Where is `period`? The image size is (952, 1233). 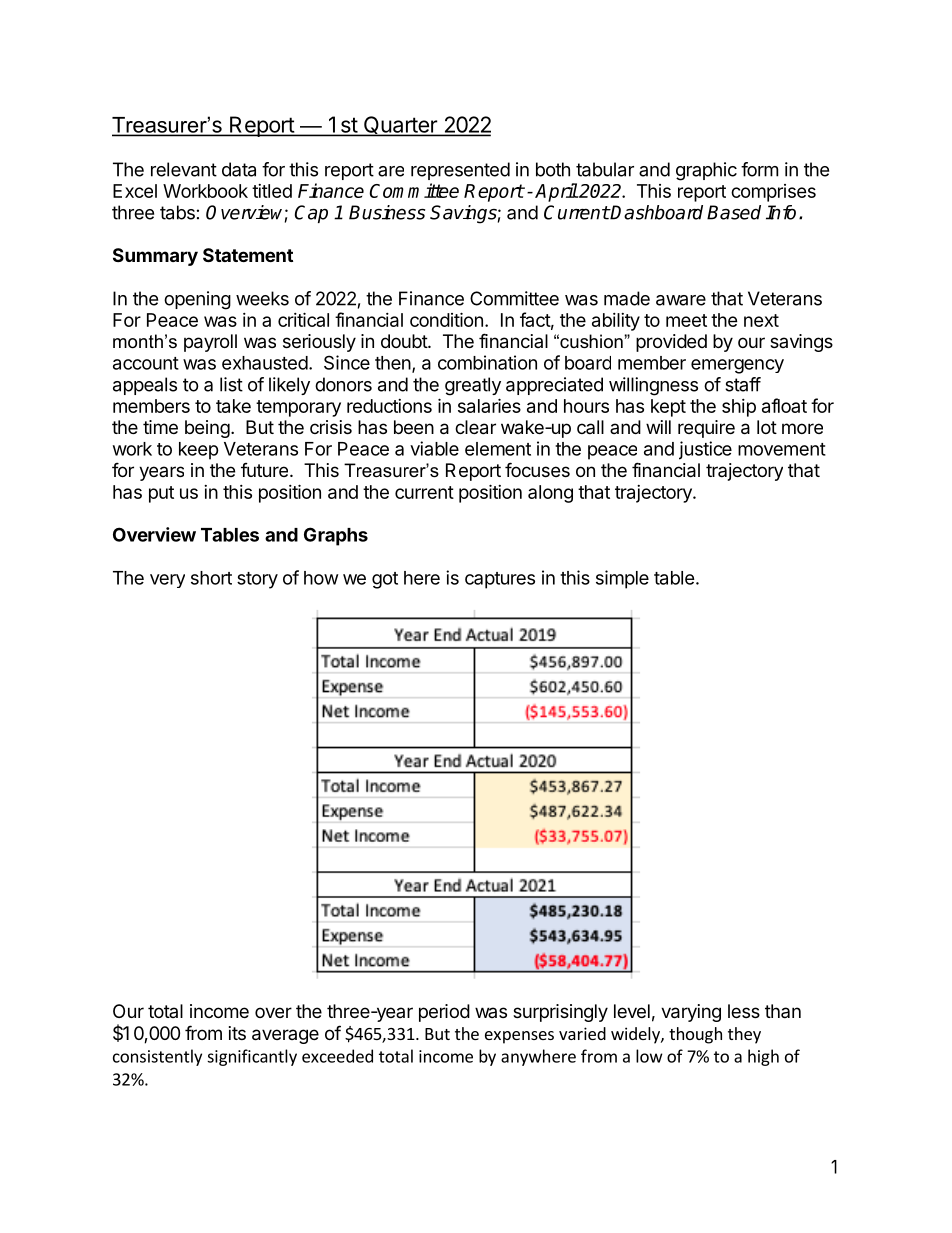 period is located at coordinates (444, 1013).
